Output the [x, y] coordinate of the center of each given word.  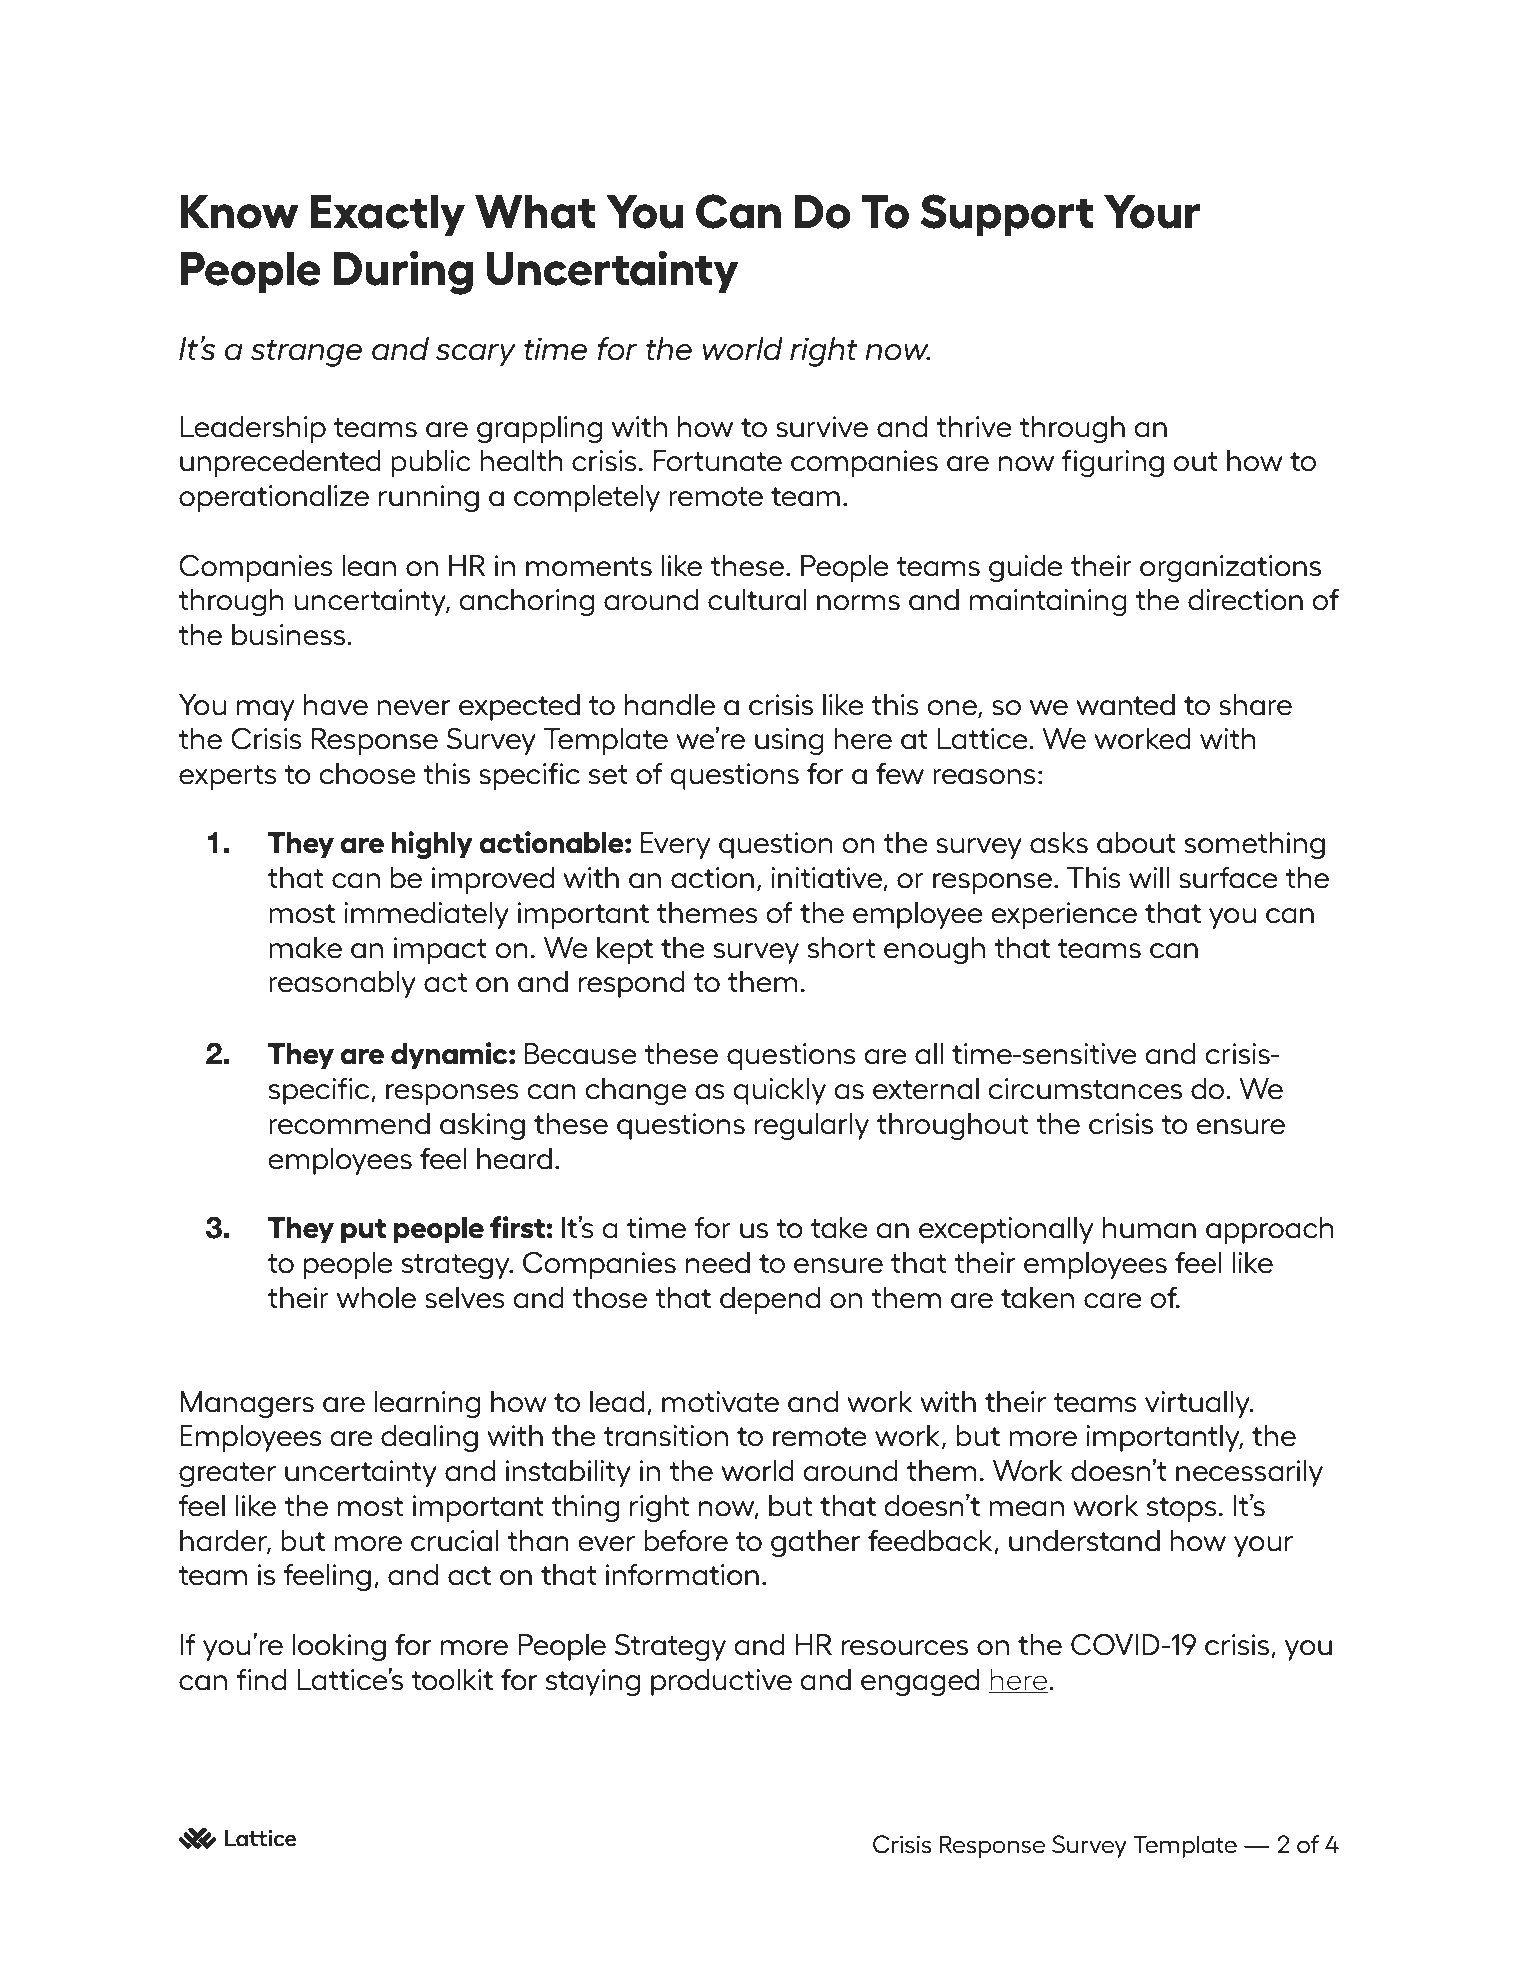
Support [1006, 215]
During [403, 272]
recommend [349, 1124]
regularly [812, 1126]
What [535, 212]
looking [339, 1647]
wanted [1125, 705]
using [789, 741]
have [336, 705]
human [1149, 1228]
